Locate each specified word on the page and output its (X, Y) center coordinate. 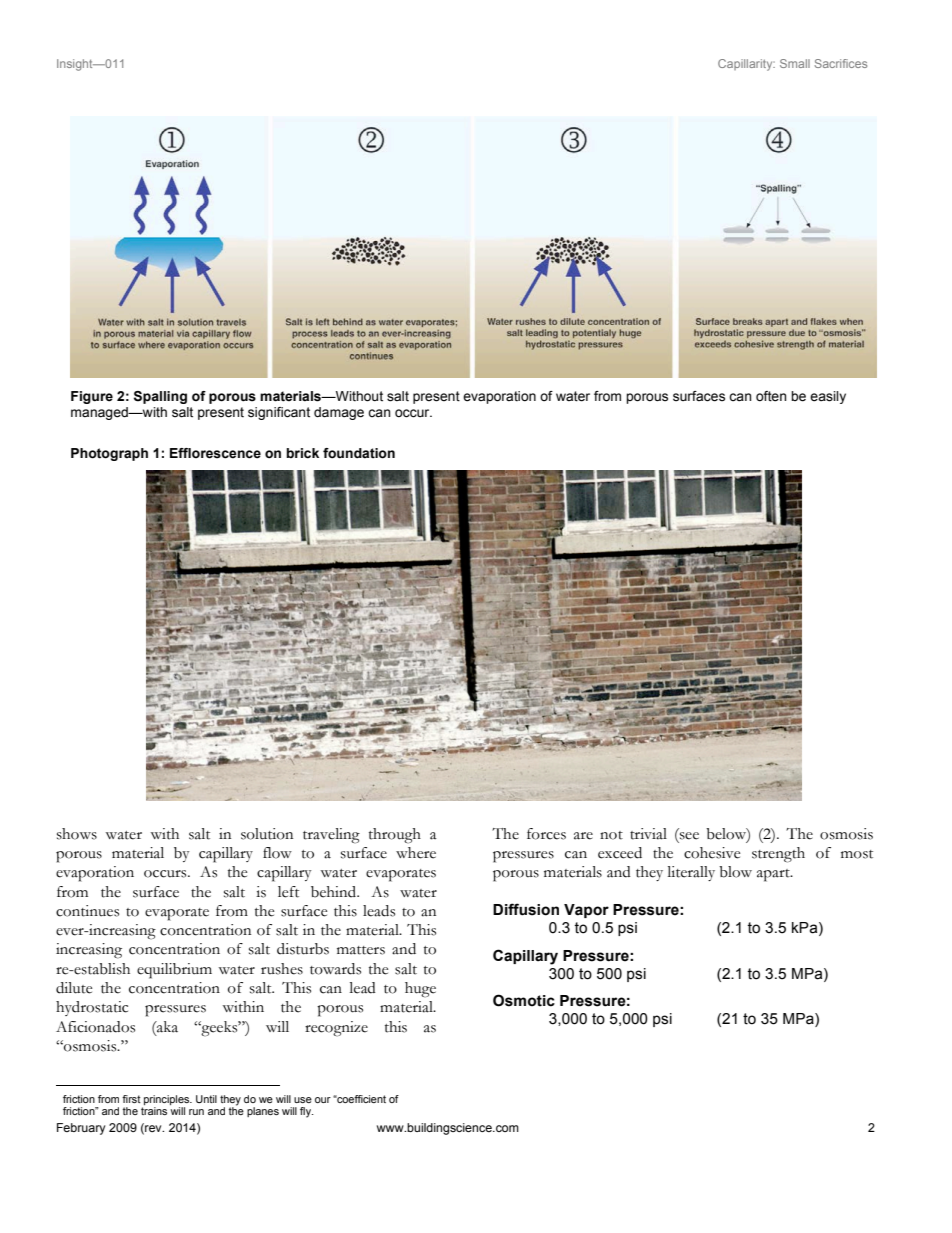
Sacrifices (840, 63)
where (416, 853)
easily (828, 397)
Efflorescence (215, 453)
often (771, 396)
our (323, 1100)
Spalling (160, 397)
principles (168, 1100)
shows (77, 834)
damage (339, 413)
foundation (359, 453)
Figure (92, 397)
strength (778, 855)
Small (795, 63)
